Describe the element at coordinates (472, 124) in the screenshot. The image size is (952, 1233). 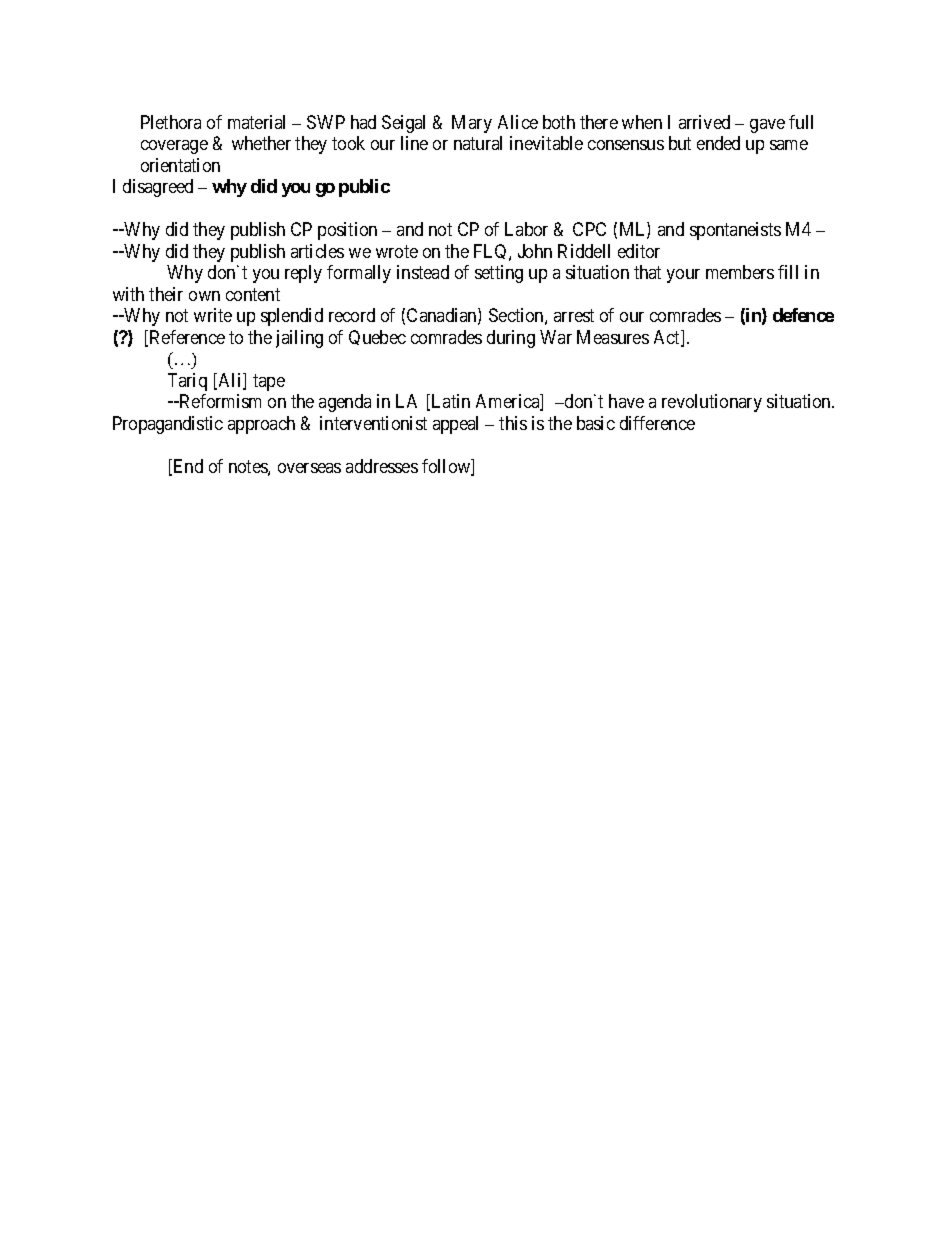
I see `Mary` at that location.
